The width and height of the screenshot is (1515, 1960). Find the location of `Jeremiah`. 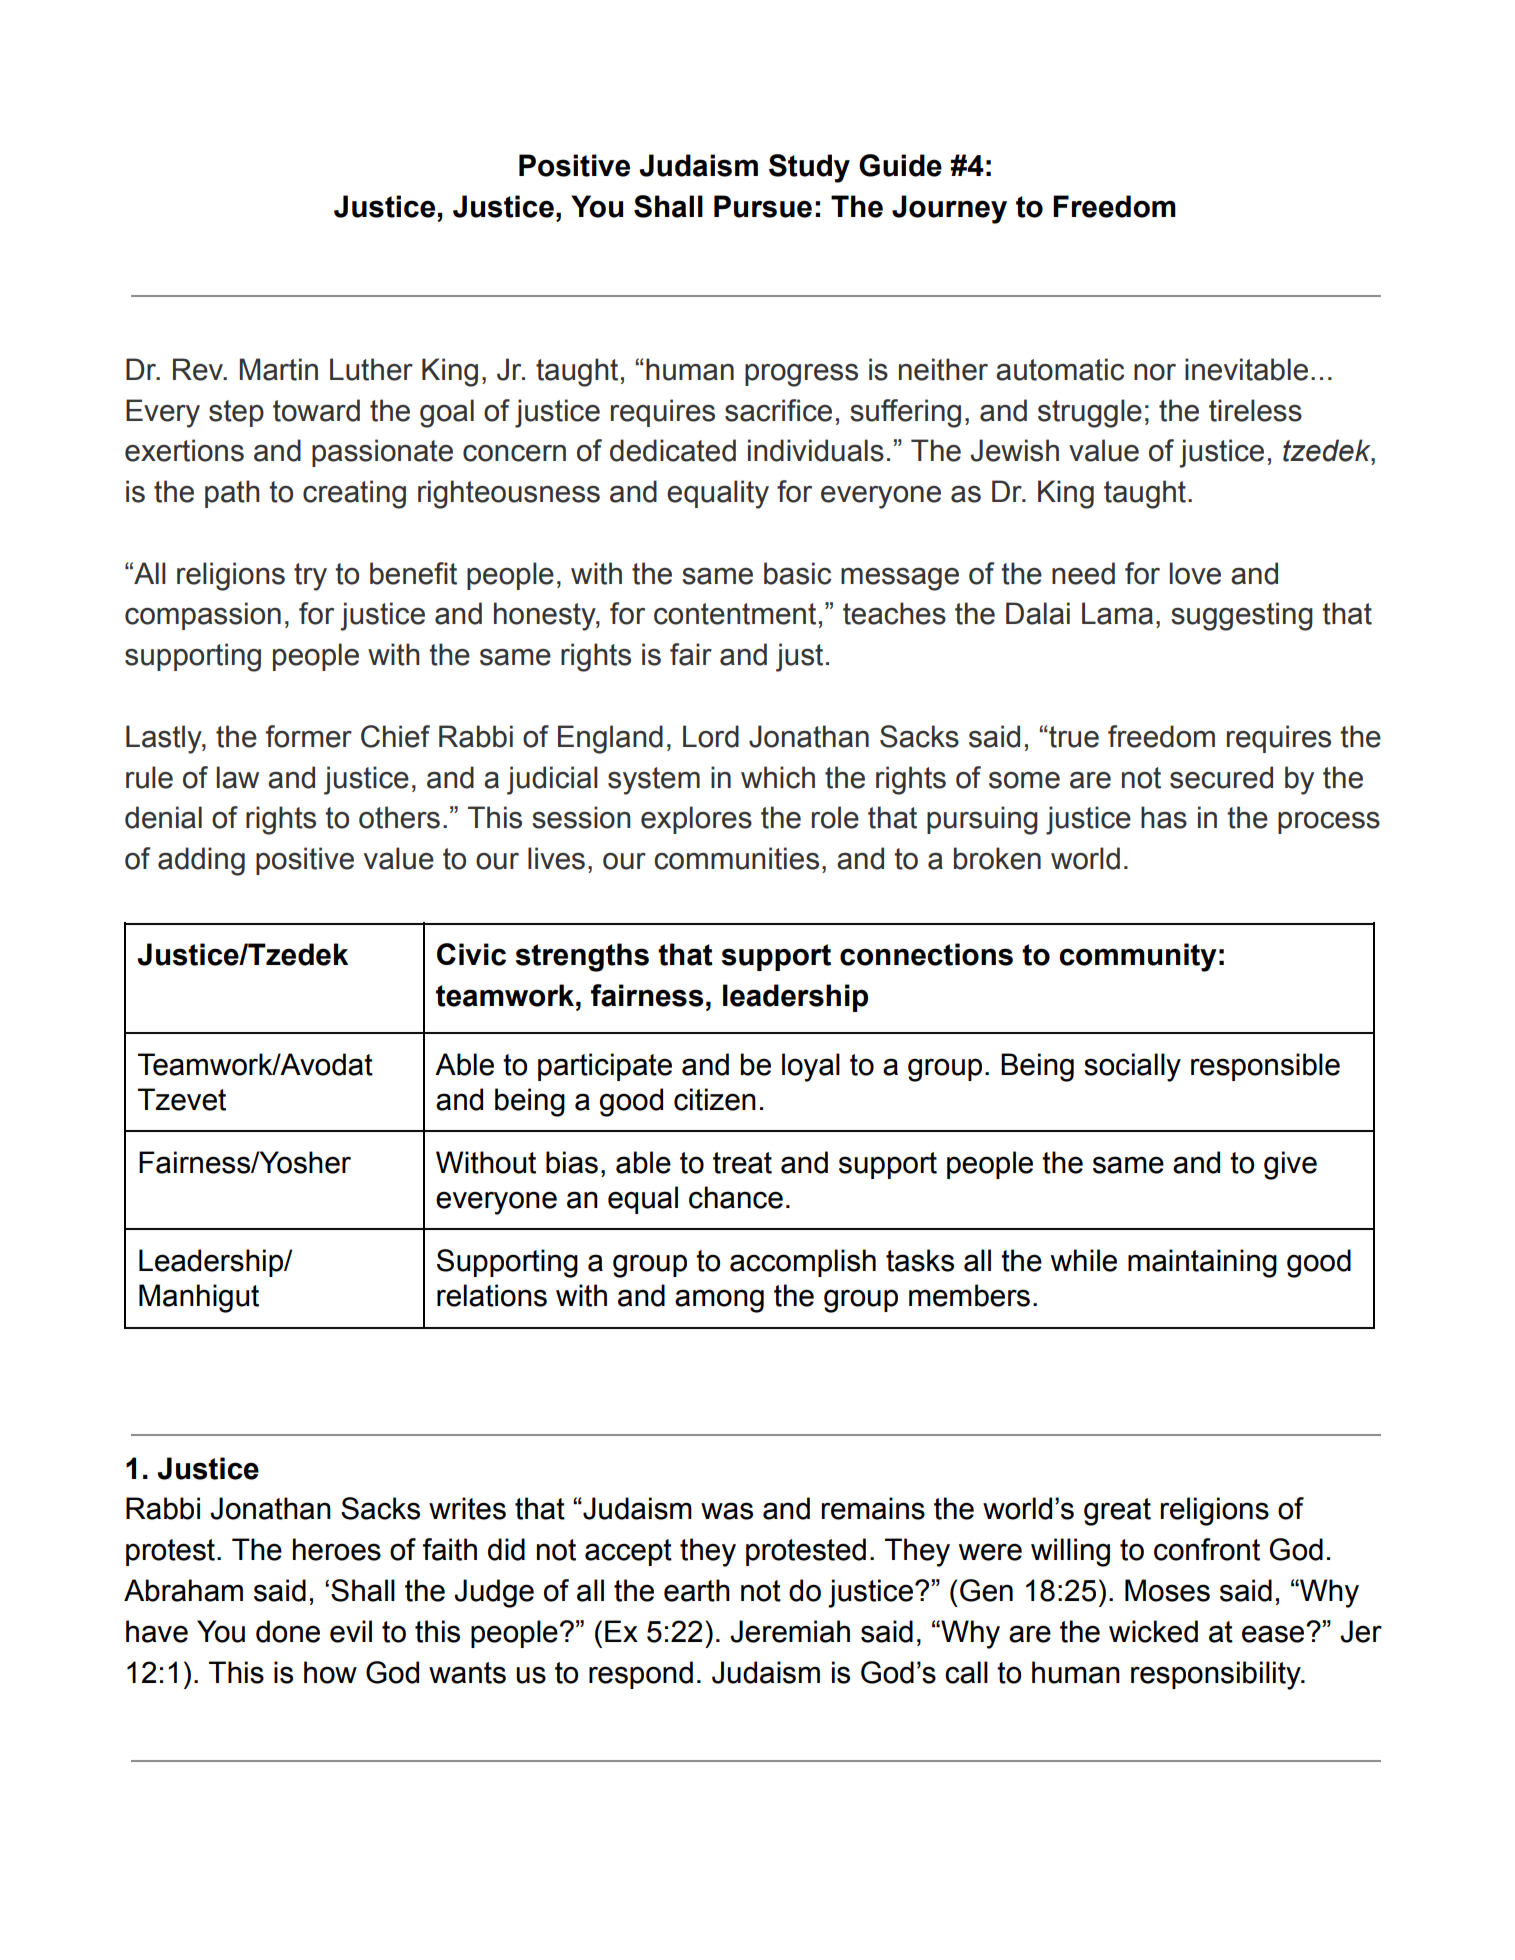

Jeremiah is located at coordinates (790, 1631).
